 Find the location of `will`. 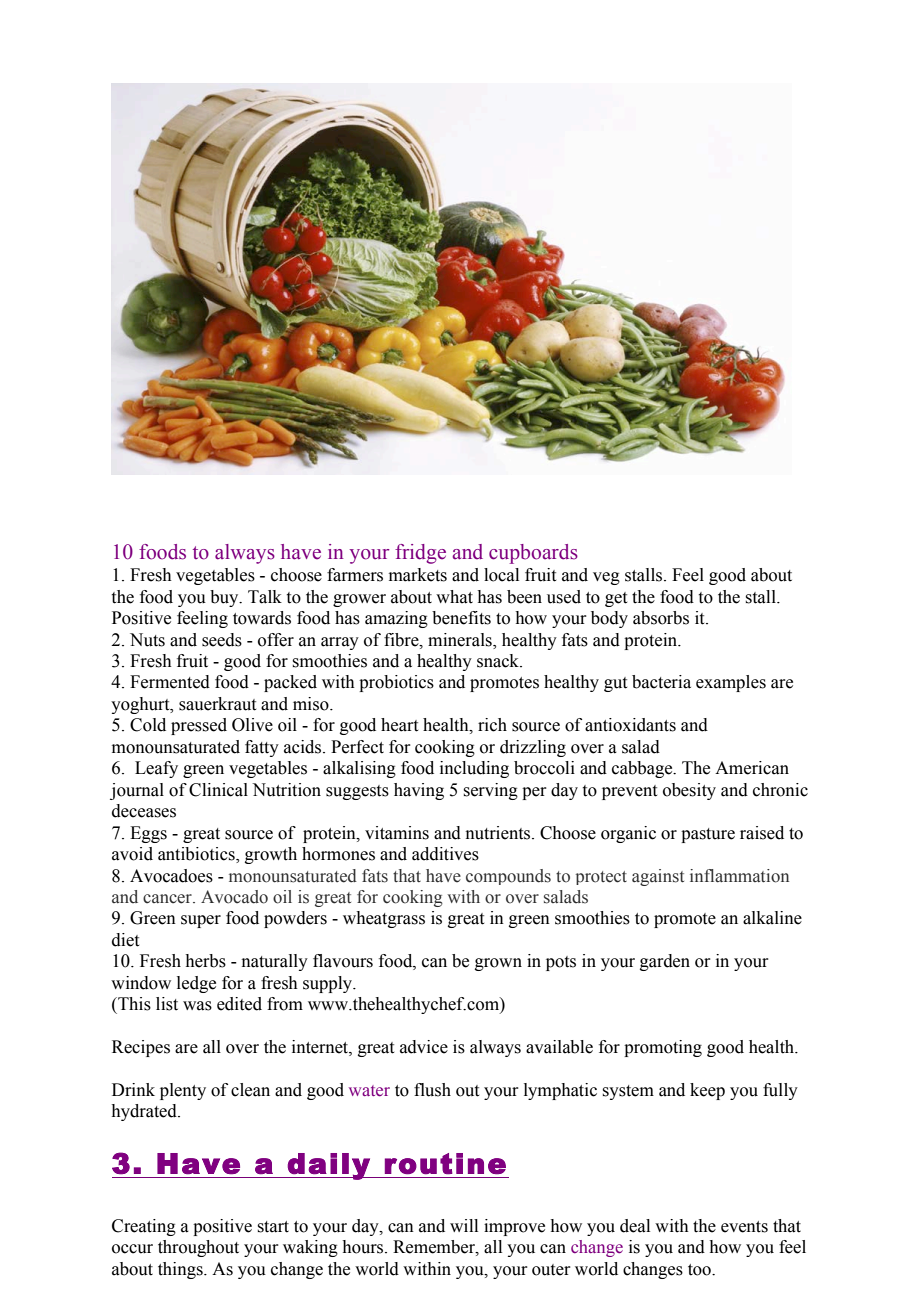

will is located at coordinates (464, 1225).
